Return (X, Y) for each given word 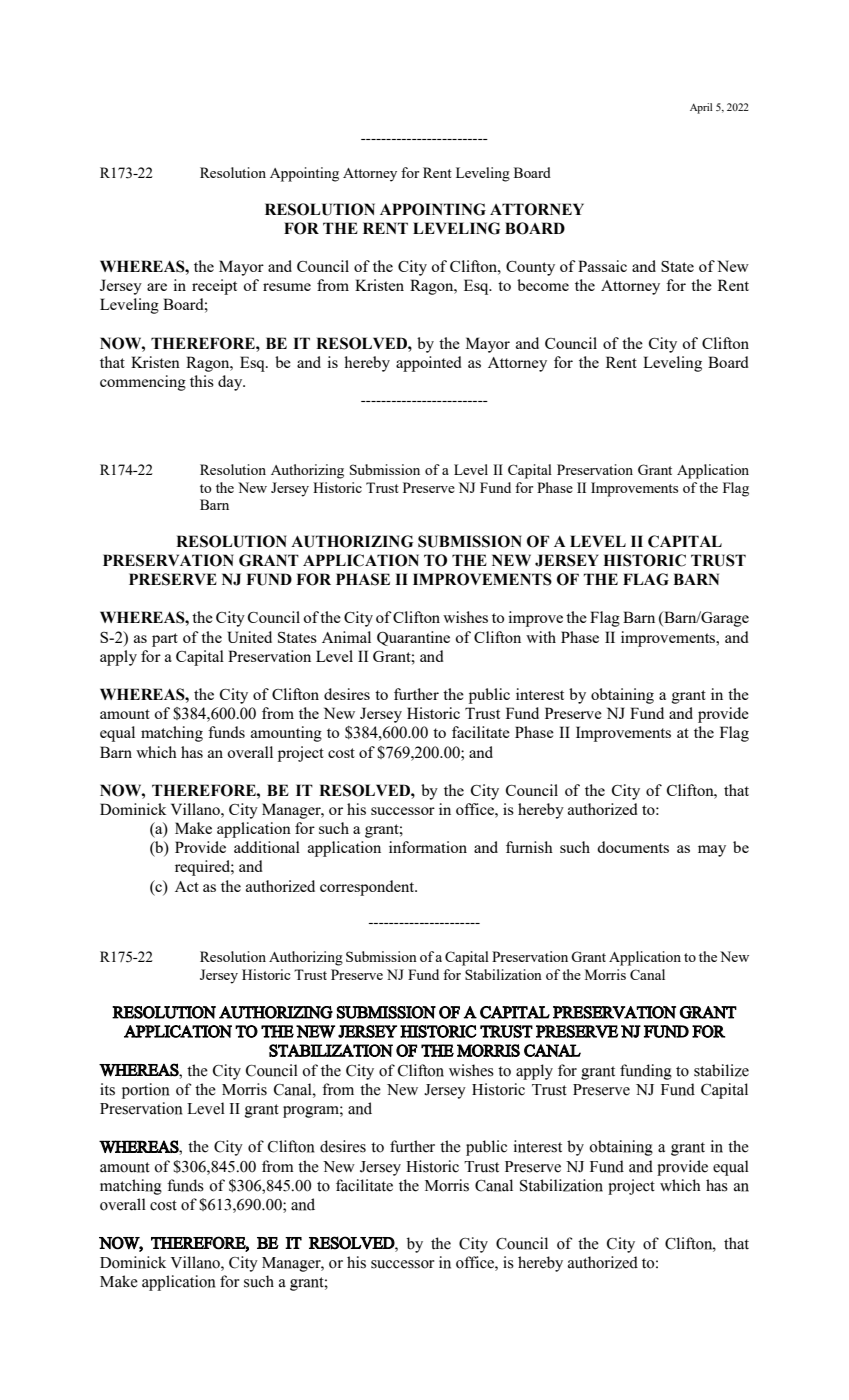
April (701, 108)
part (165, 640)
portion (146, 1091)
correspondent (368, 888)
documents (633, 847)
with (541, 637)
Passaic (602, 266)
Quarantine (413, 638)
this (202, 381)
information (428, 847)
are (157, 287)
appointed (429, 364)
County (530, 268)
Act (187, 886)
